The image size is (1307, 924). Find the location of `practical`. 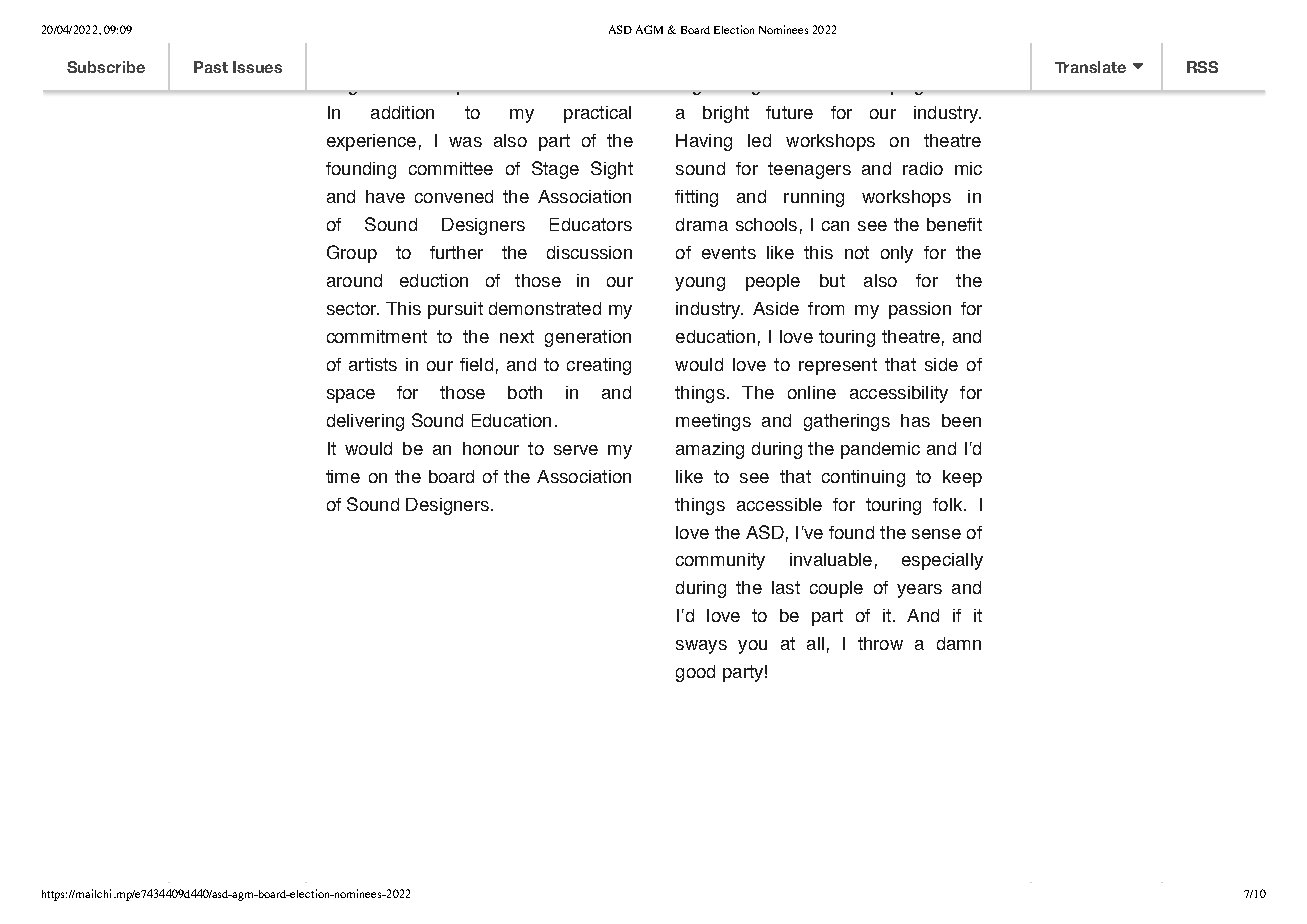

practical is located at coordinates (597, 114).
